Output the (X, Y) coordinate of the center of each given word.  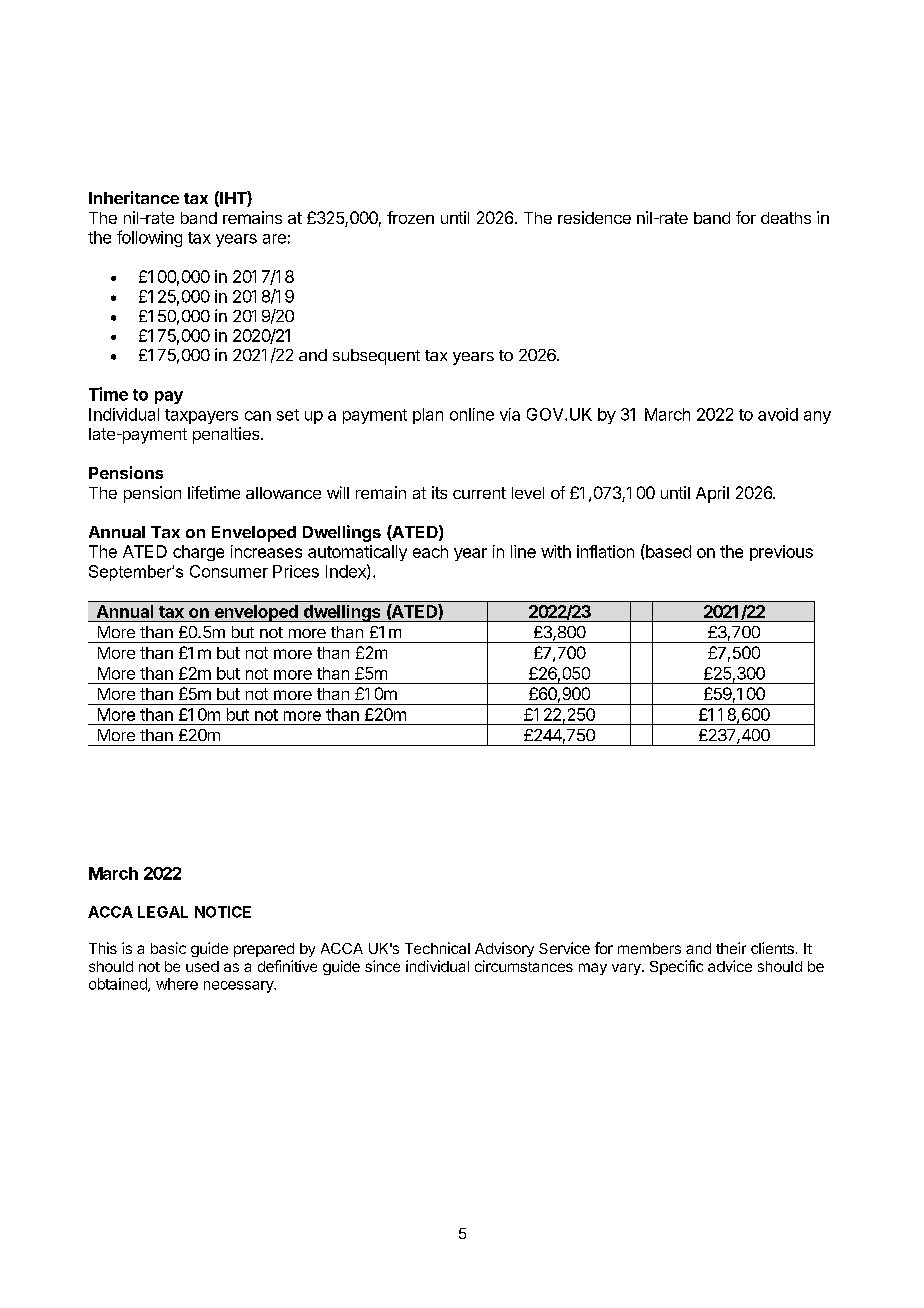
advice (730, 966)
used (202, 966)
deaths (786, 218)
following (149, 238)
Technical (437, 948)
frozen (410, 217)
